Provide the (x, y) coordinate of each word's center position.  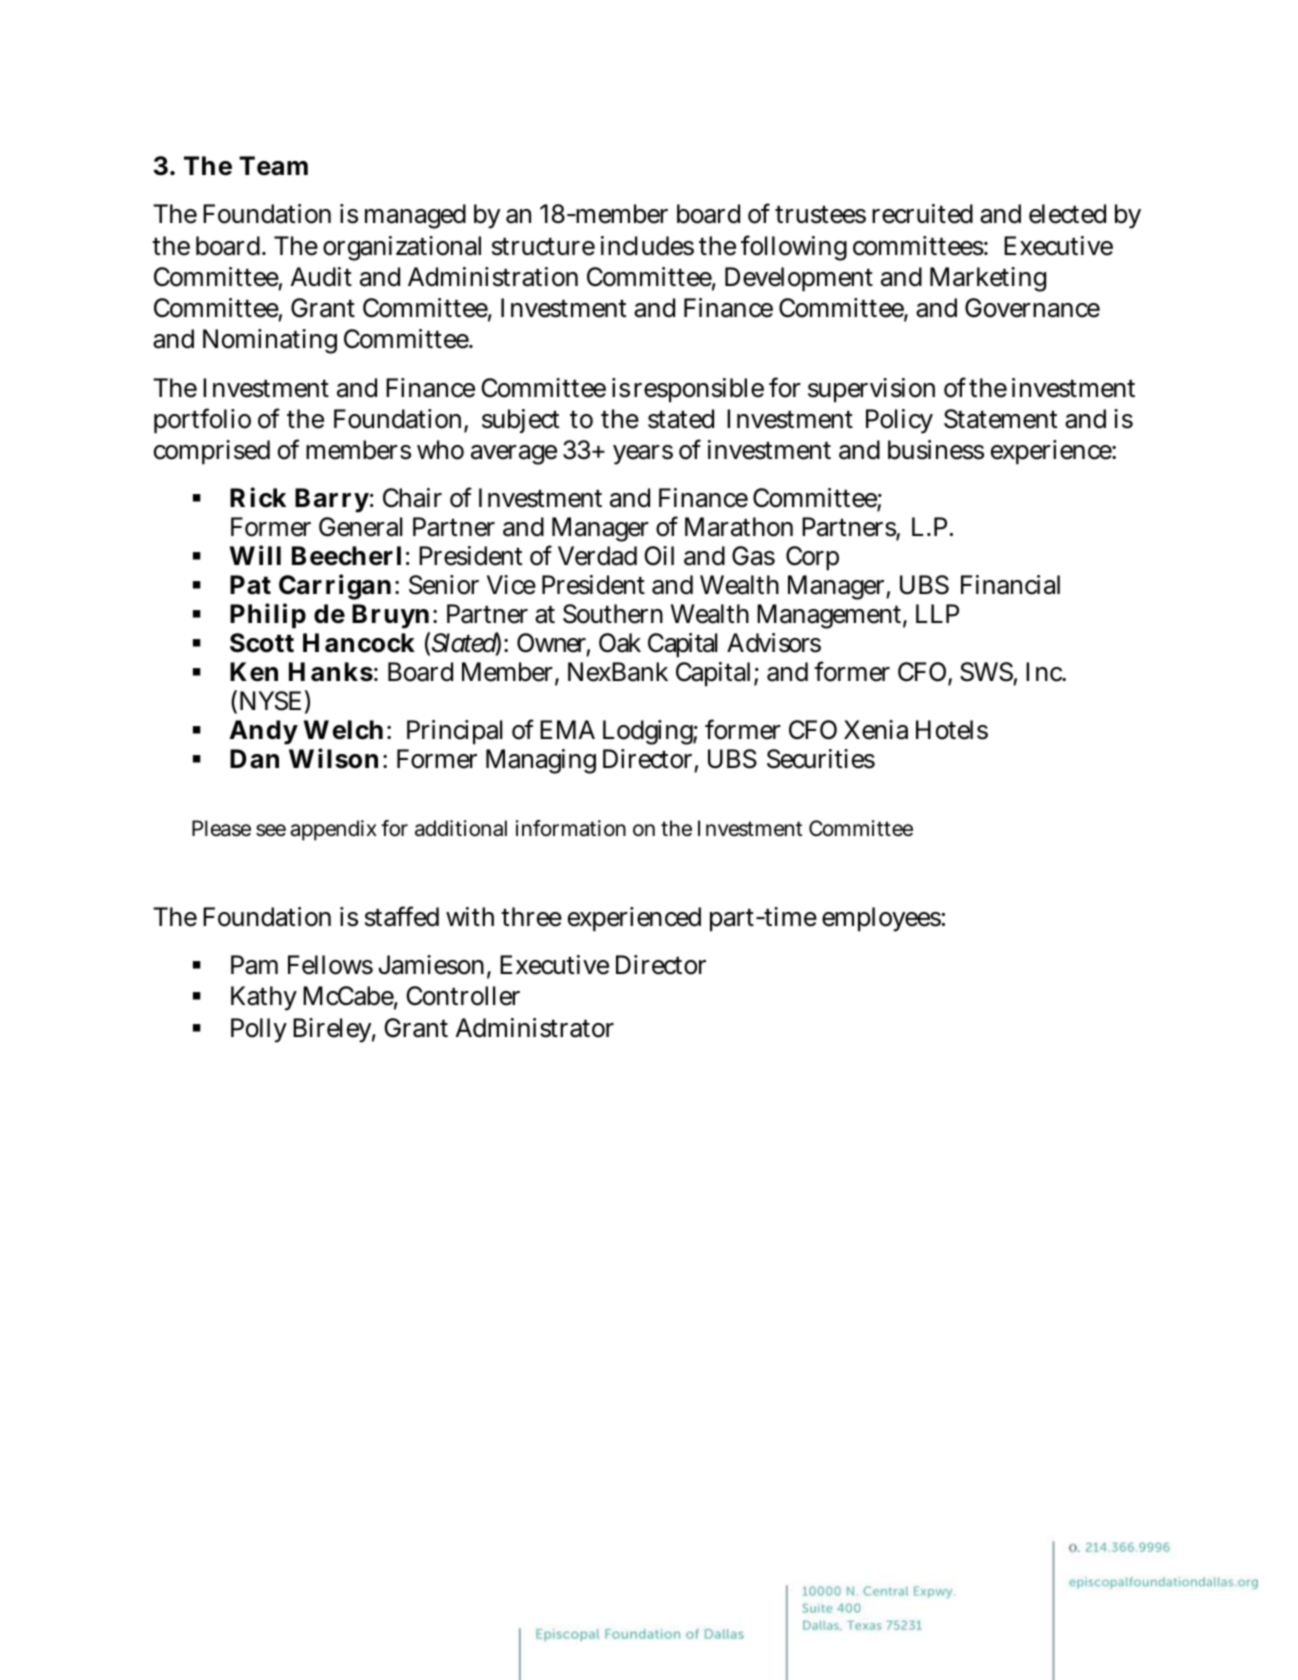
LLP (937, 613)
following (794, 248)
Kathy (264, 998)
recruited (922, 214)
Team (273, 166)
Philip (268, 616)
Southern (613, 614)
